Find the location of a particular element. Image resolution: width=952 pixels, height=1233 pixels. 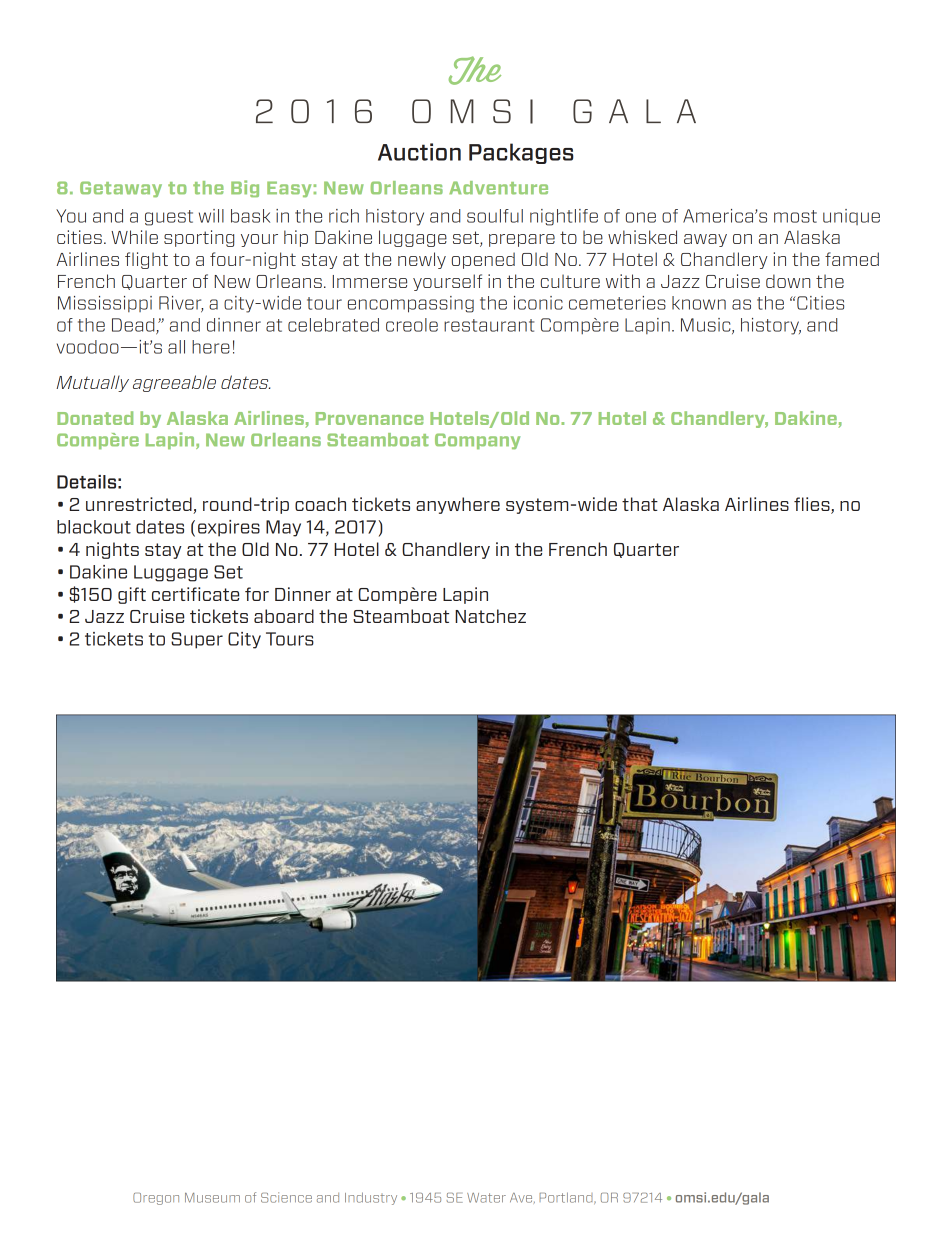

unrestricted is located at coordinates (140, 505).
